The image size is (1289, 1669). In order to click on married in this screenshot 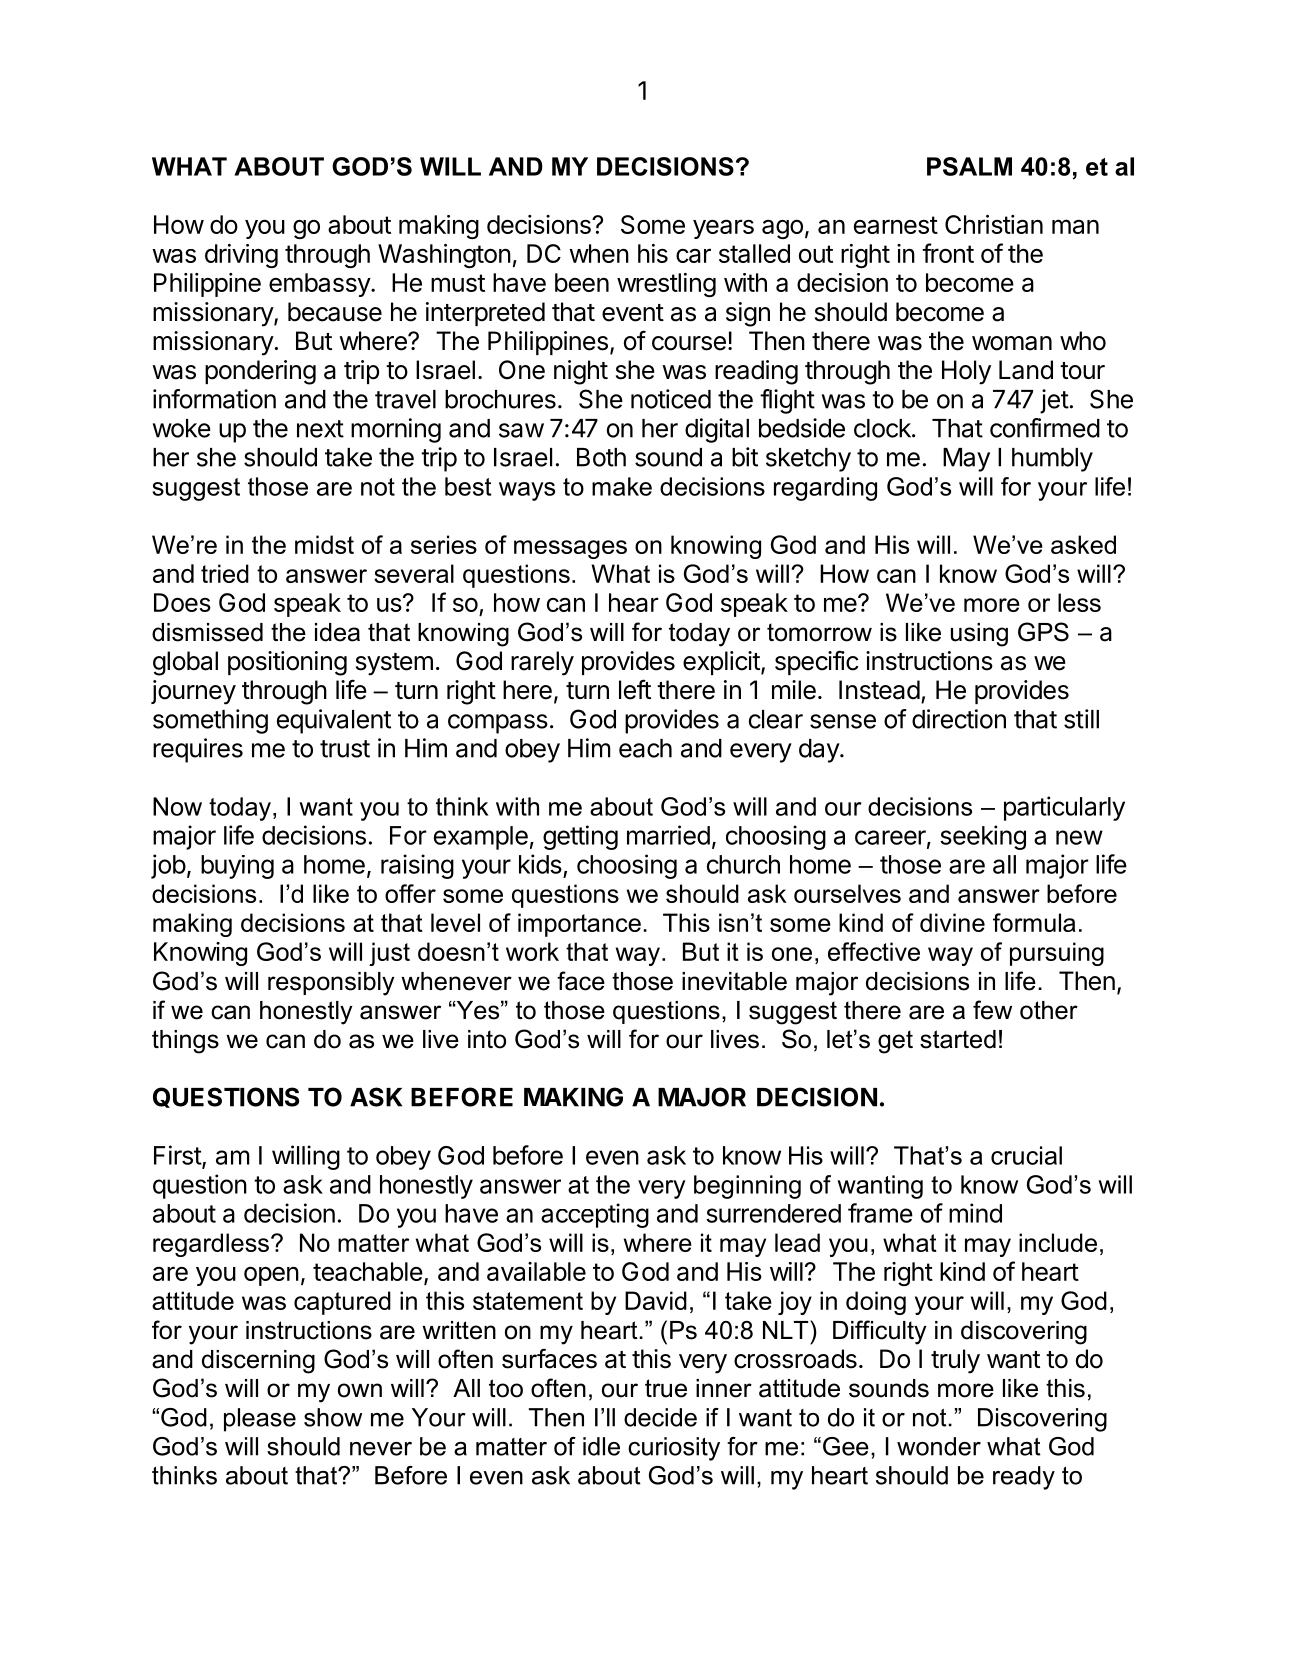, I will do `click(668, 835)`.
